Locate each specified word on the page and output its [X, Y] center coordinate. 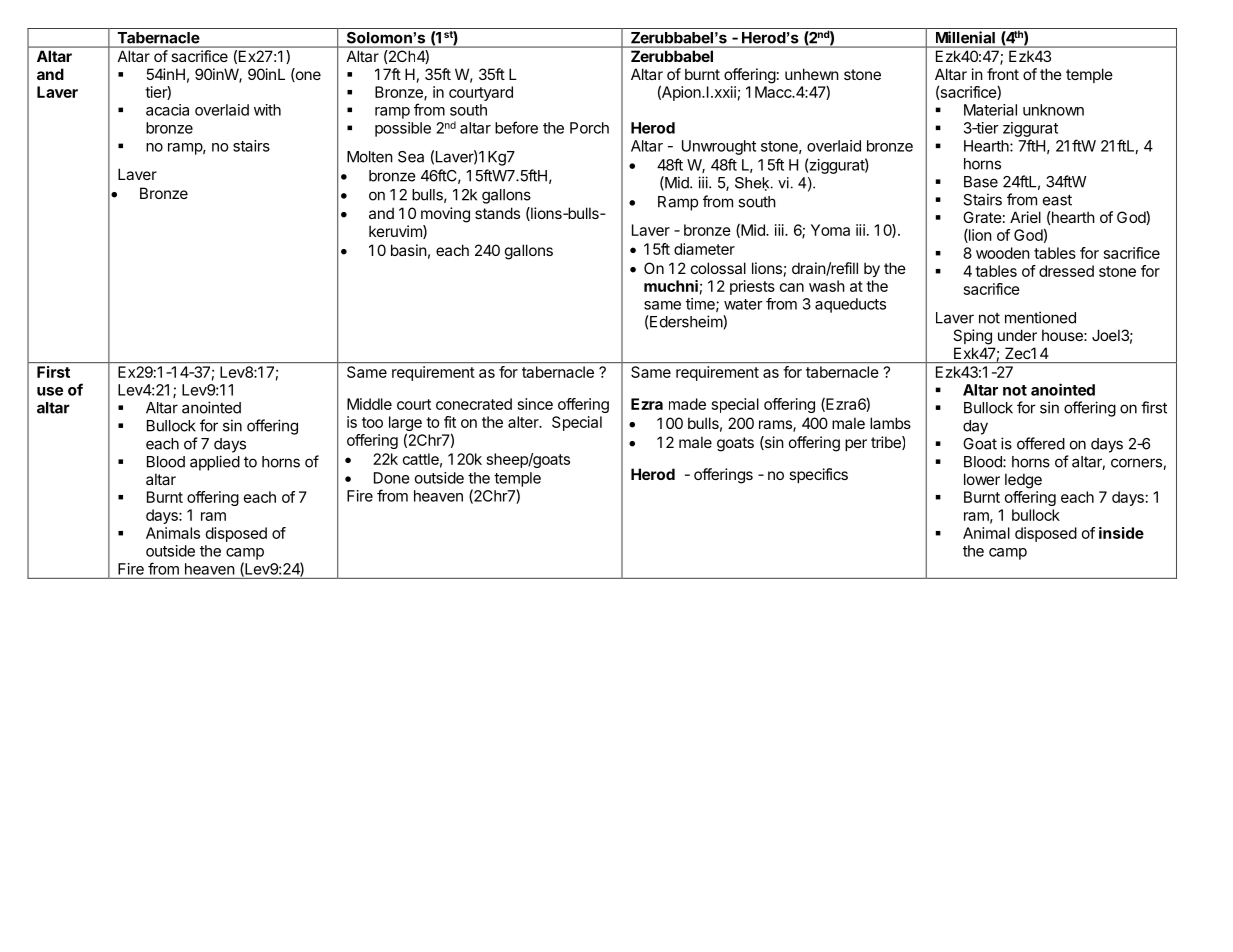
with [267, 110]
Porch [589, 128]
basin [409, 250]
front [1003, 74]
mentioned [1040, 317]
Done [392, 478]
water [743, 304]
